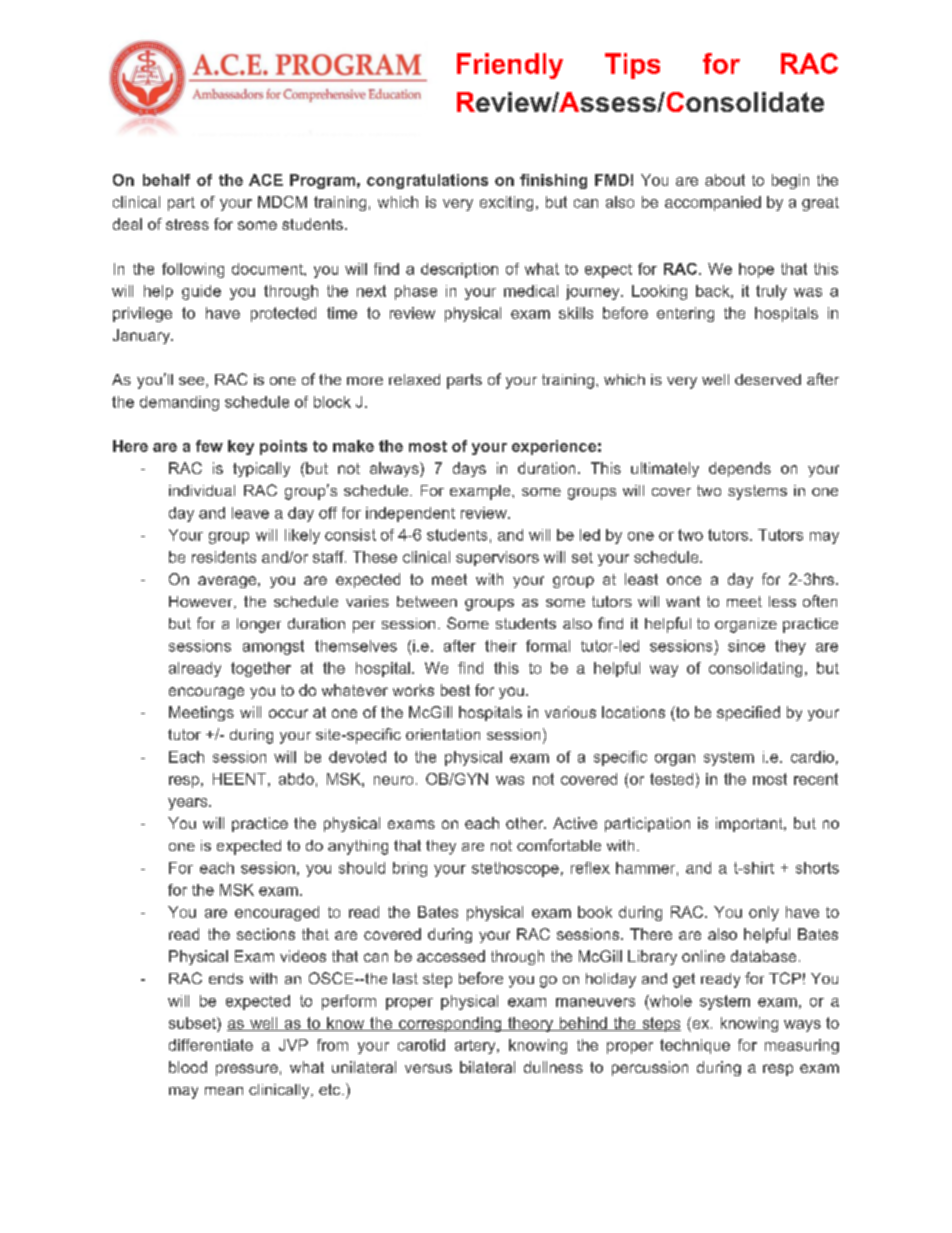  What do you see at coordinates (166, 180) in the screenshot?
I see `behalf` at bounding box center [166, 180].
